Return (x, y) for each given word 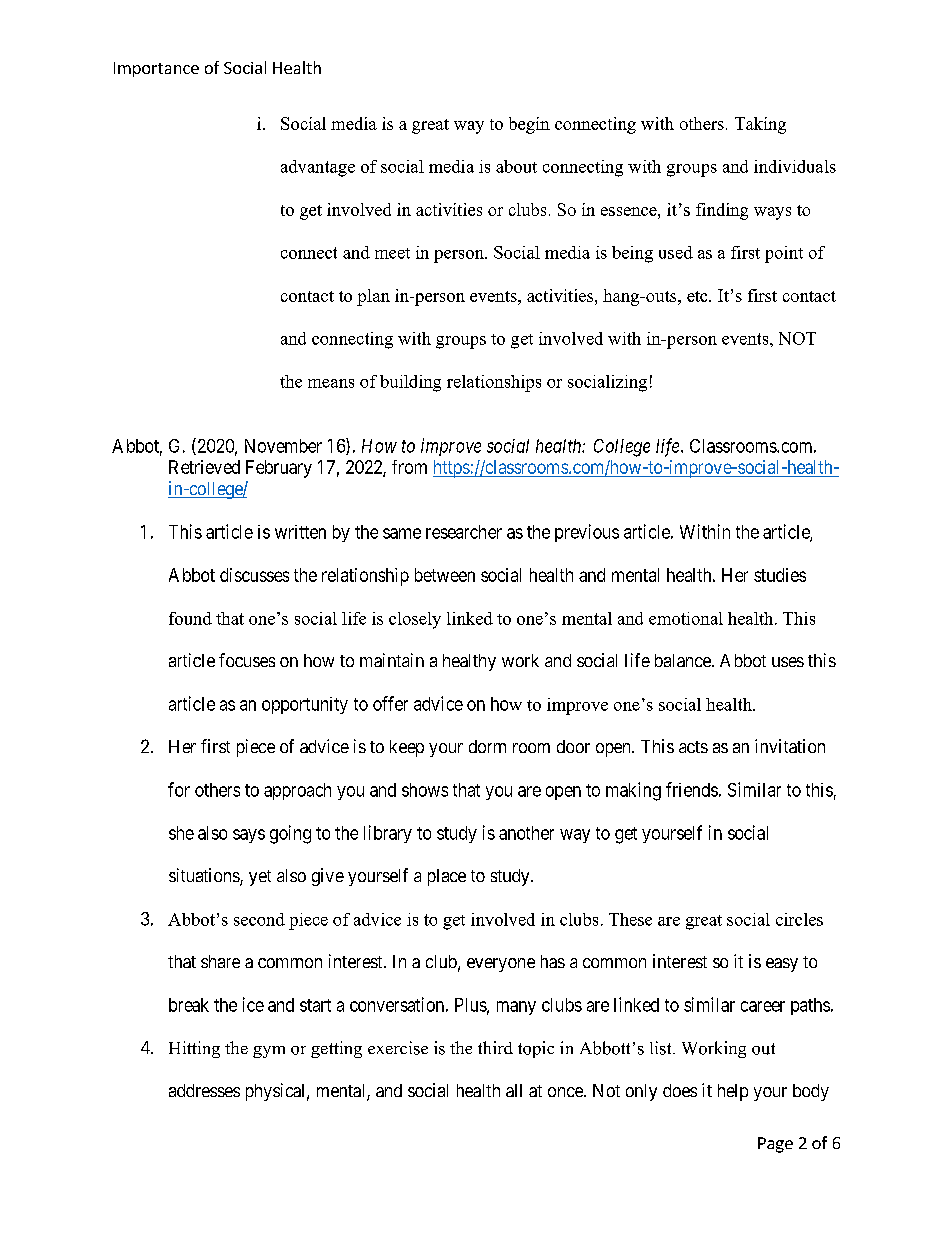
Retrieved (204, 467)
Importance (156, 69)
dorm (487, 746)
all (514, 1090)
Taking (760, 125)
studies (780, 575)
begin (529, 125)
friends (692, 789)
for (179, 789)
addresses (204, 1090)
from (409, 467)
